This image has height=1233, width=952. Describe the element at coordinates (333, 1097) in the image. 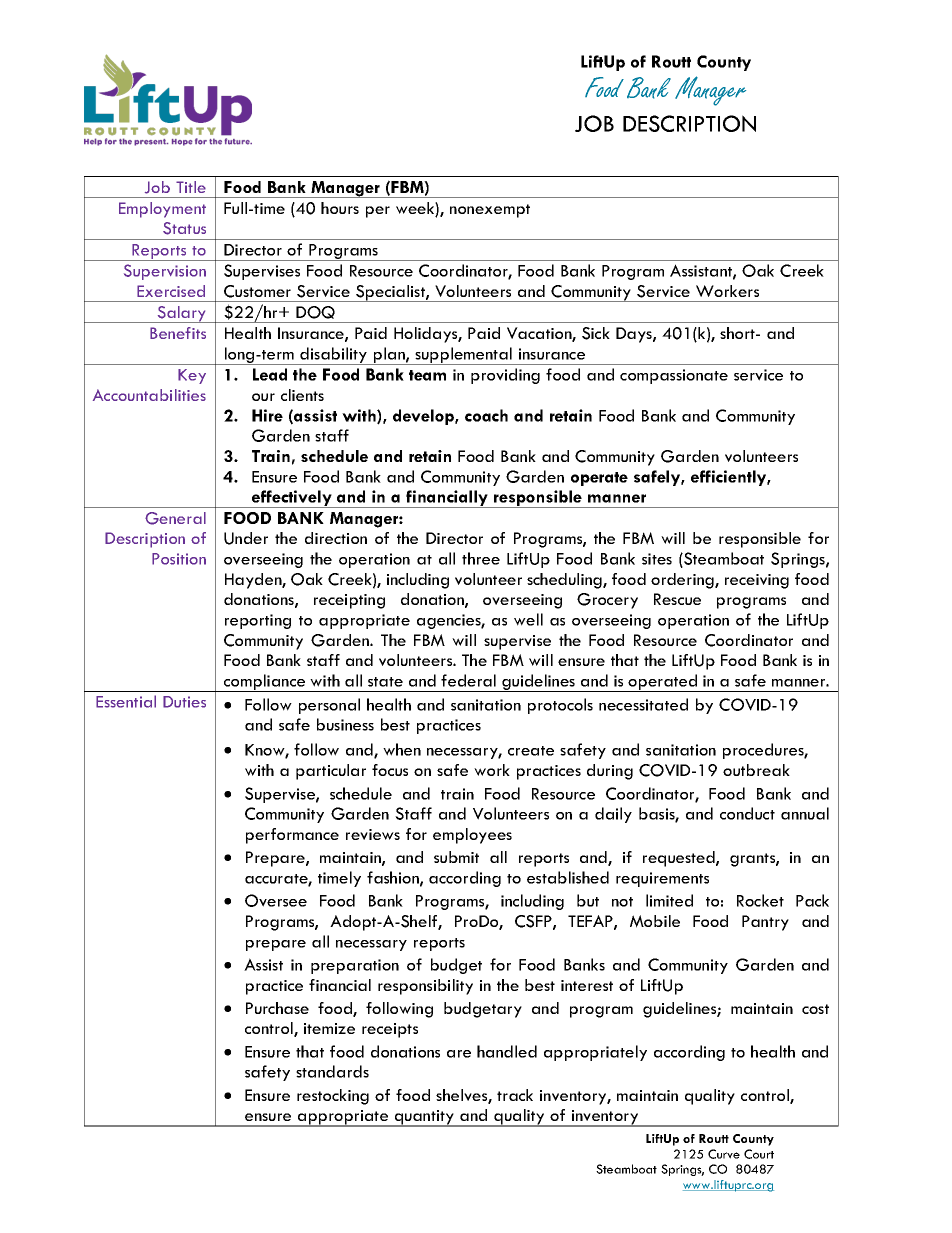

I see `restocking` at that location.
